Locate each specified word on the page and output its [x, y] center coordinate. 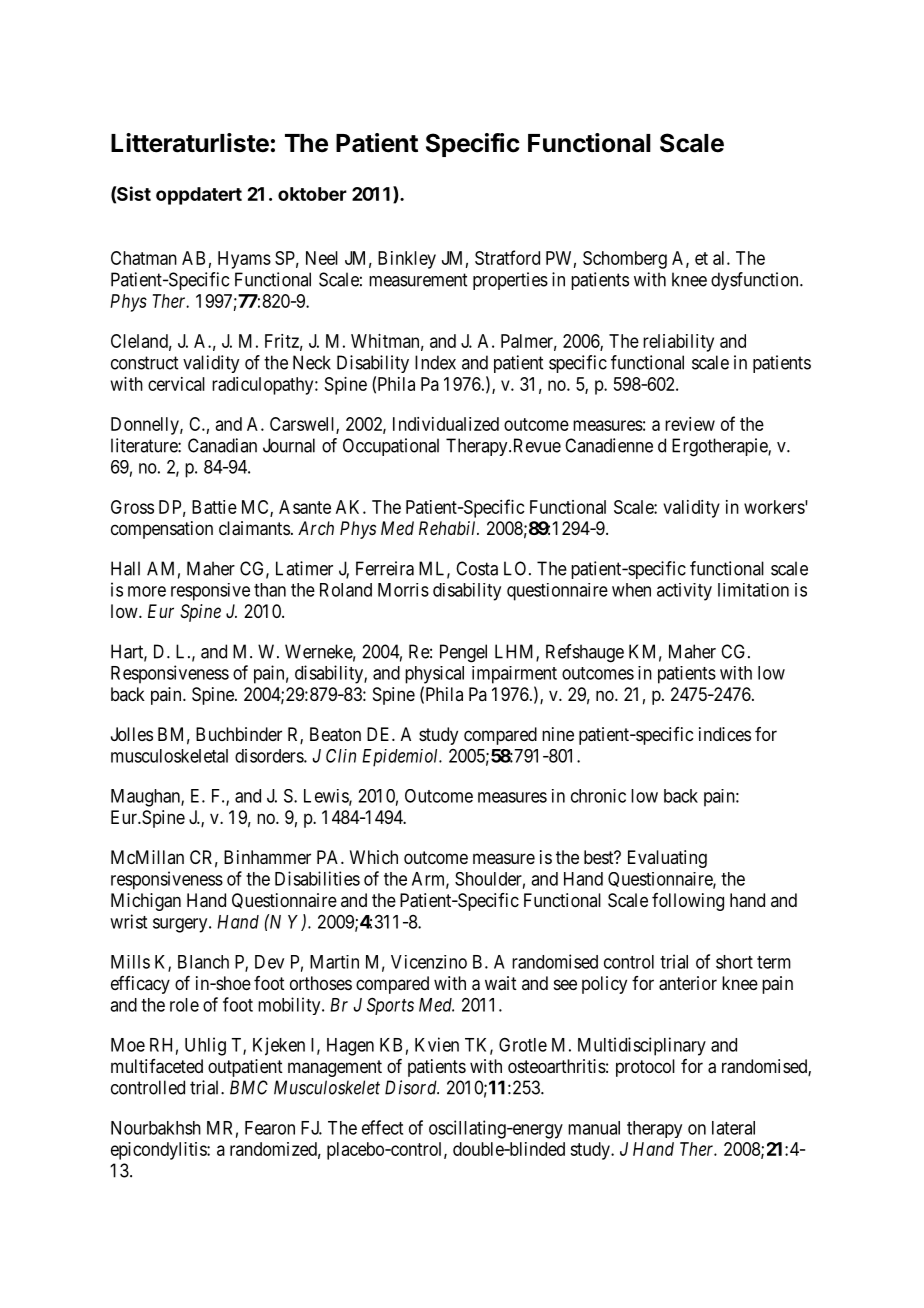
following [688, 902]
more [147, 591]
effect [382, 1127]
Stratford [507, 257]
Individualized [446, 424]
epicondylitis [159, 1151]
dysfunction [756, 281]
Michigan [146, 902]
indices [725, 734]
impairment [514, 675]
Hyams [244, 260]
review [690, 424]
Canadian [222, 445]
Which [374, 857]
